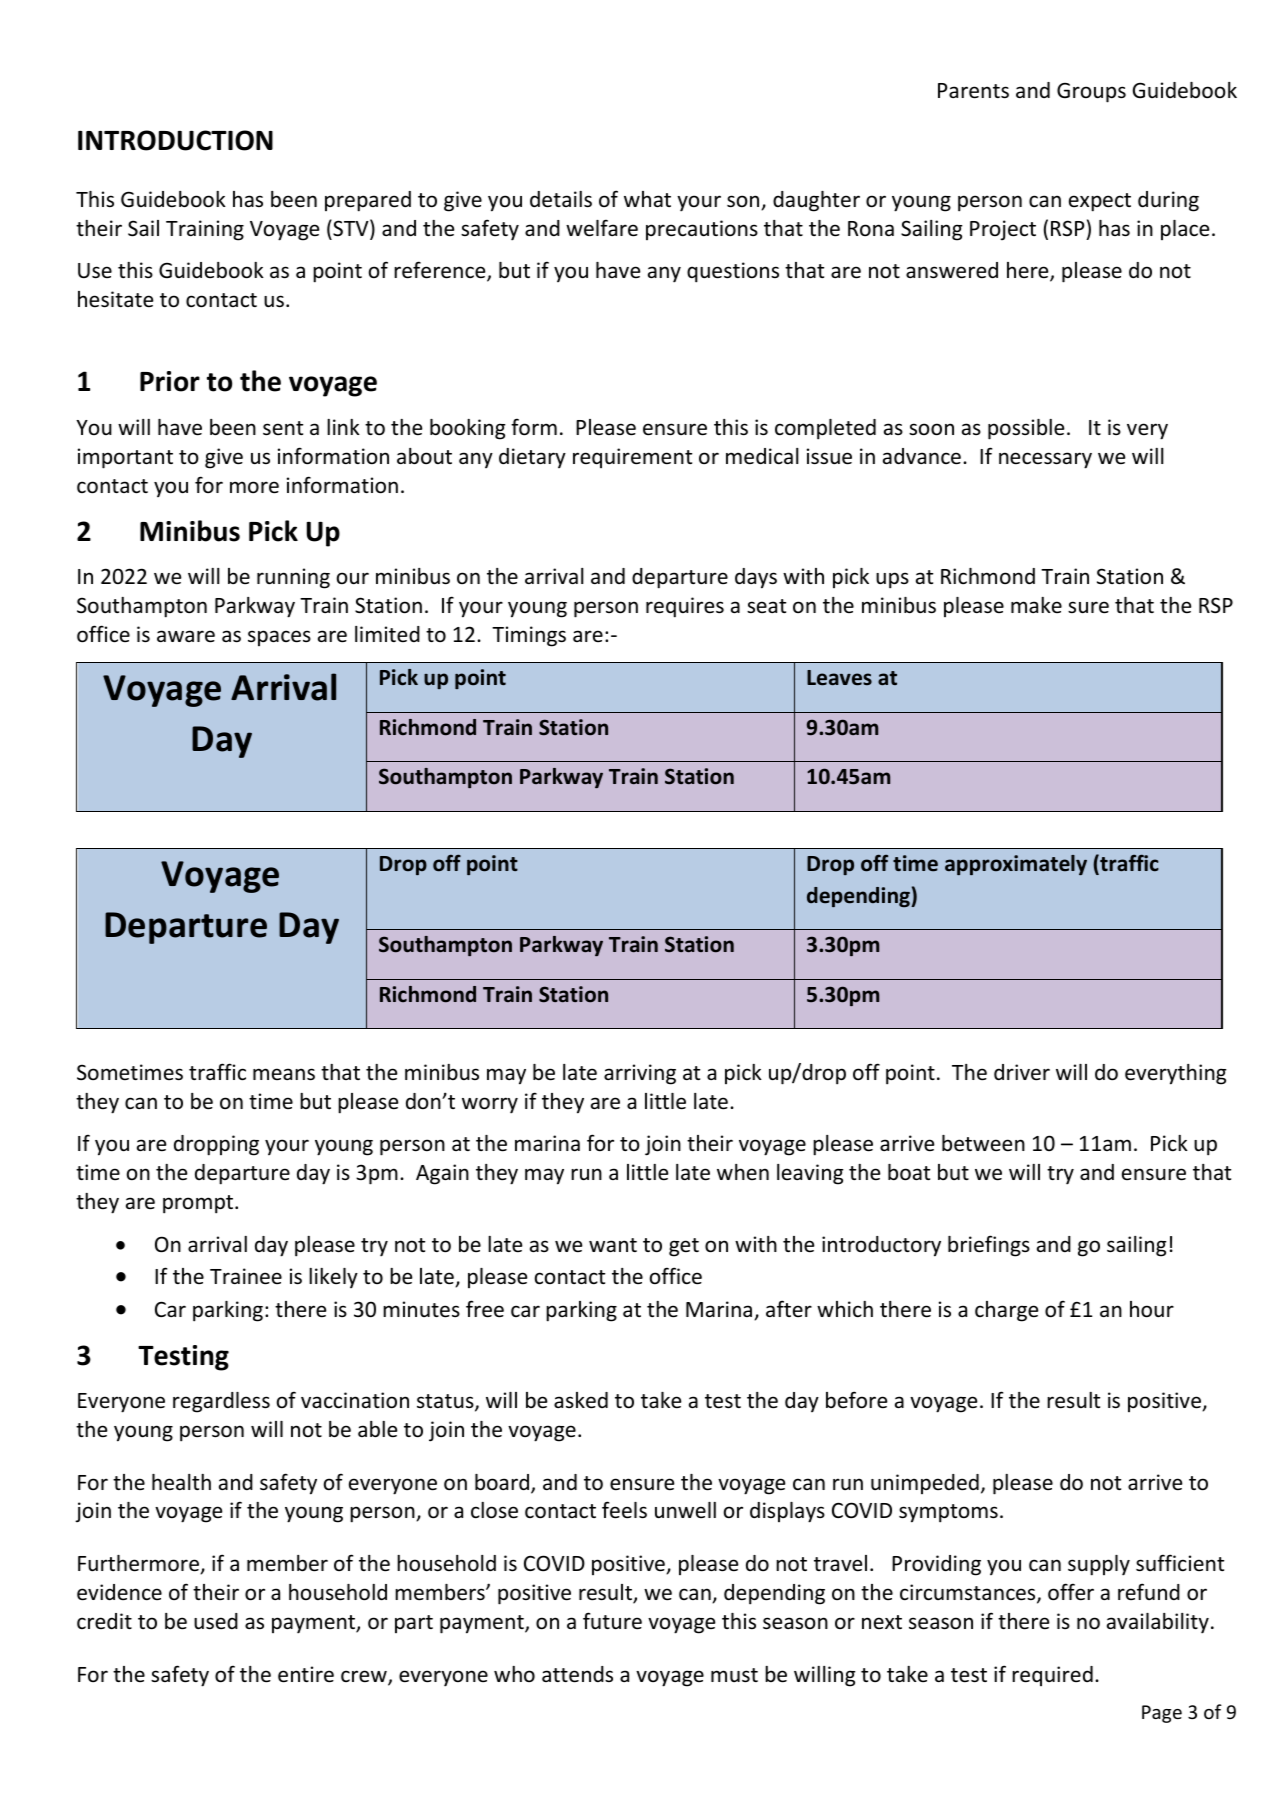 The width and height of the screenshot is (1282, 1814). Describe the element at coordinates (1052, 1676) in the screenshot. I see `required` at that location.
